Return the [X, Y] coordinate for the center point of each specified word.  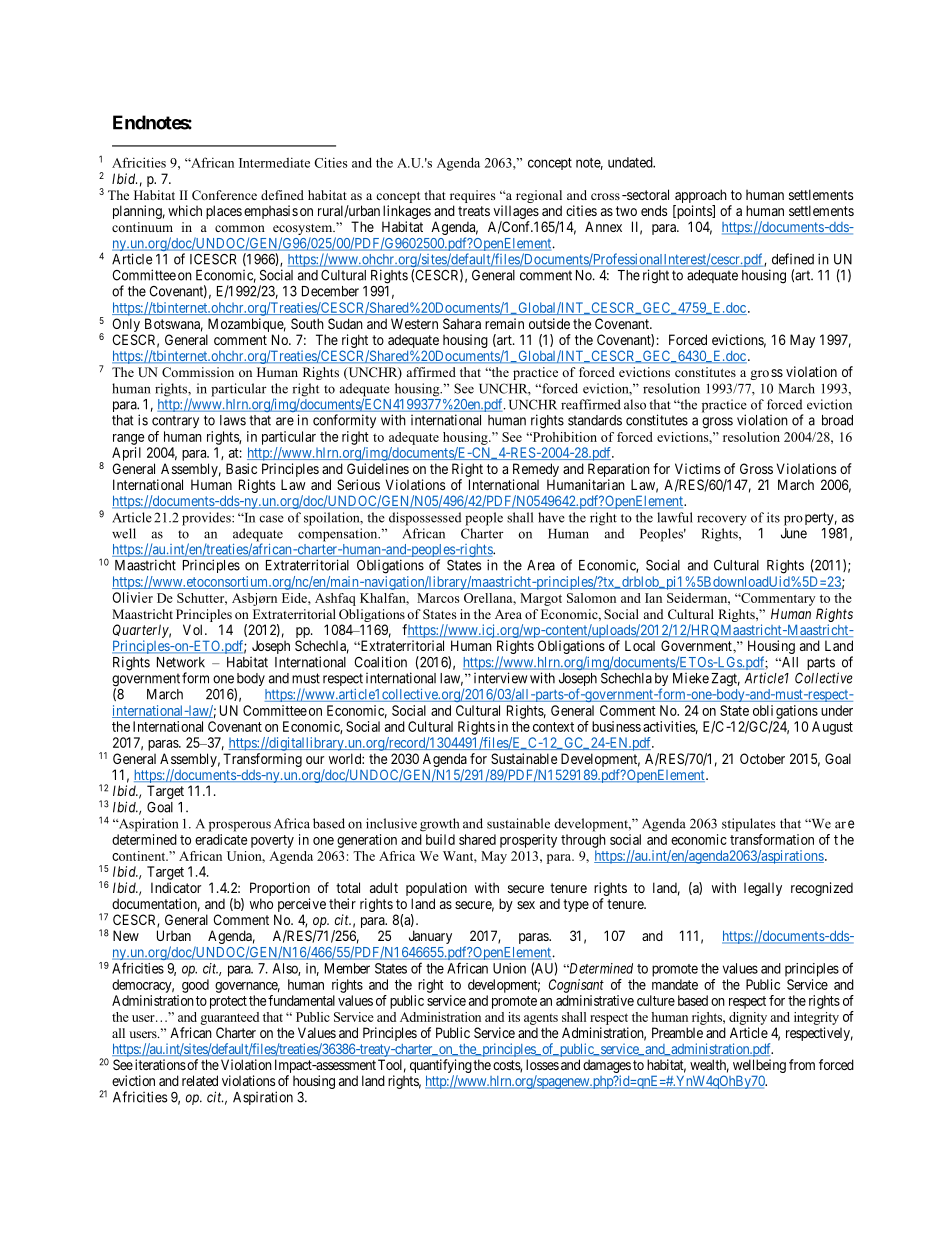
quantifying [441, 1067]
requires [473, 196]
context [553, 727]
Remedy [536, 470]
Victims [697, 468]
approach [700, 197]
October [762, 758]
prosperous [240, 826]
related [200, 1080]
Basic [241, 468]
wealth [709, 1066]
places [224, 212]
